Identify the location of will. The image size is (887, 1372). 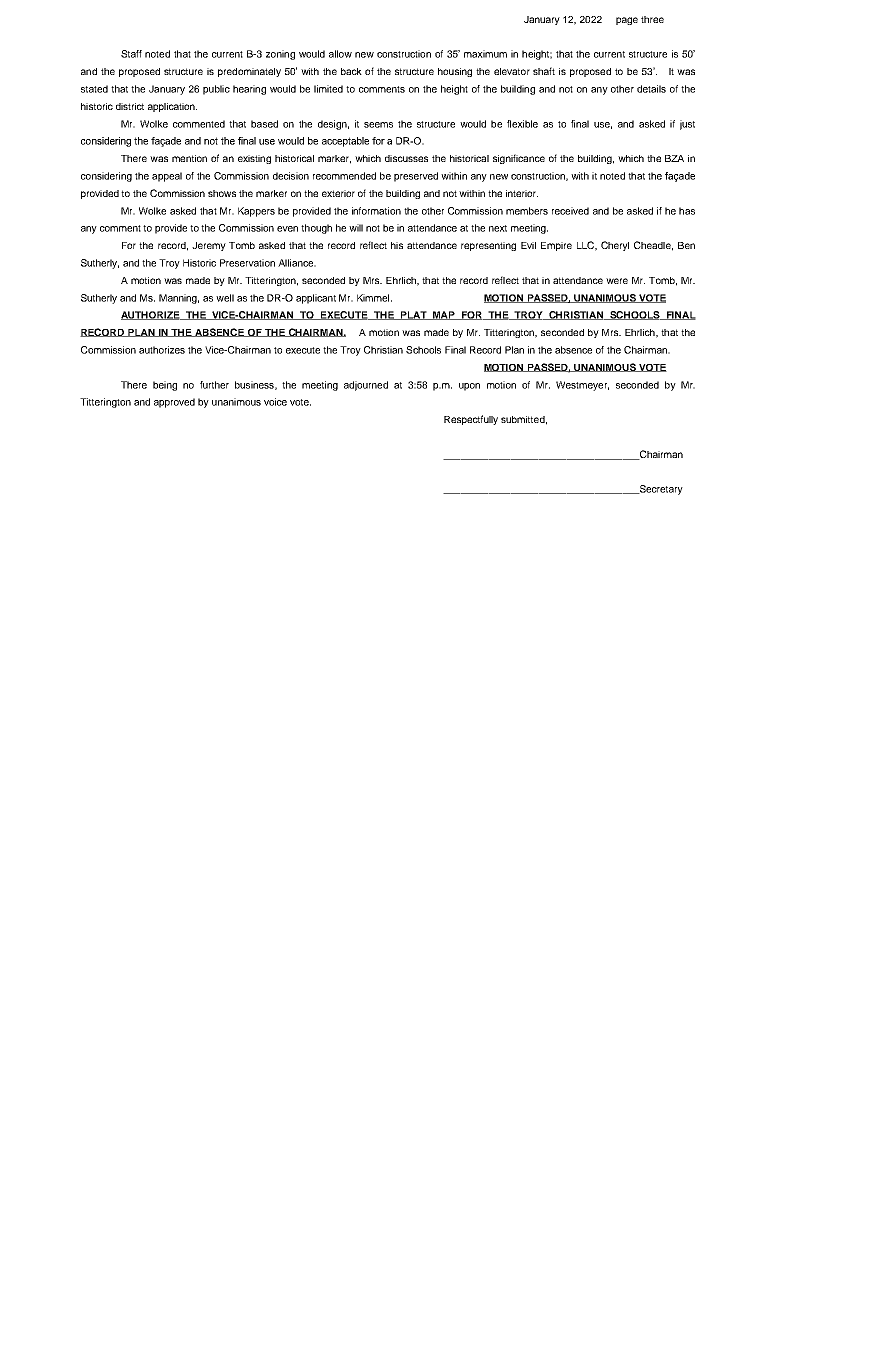
(356, 228).
